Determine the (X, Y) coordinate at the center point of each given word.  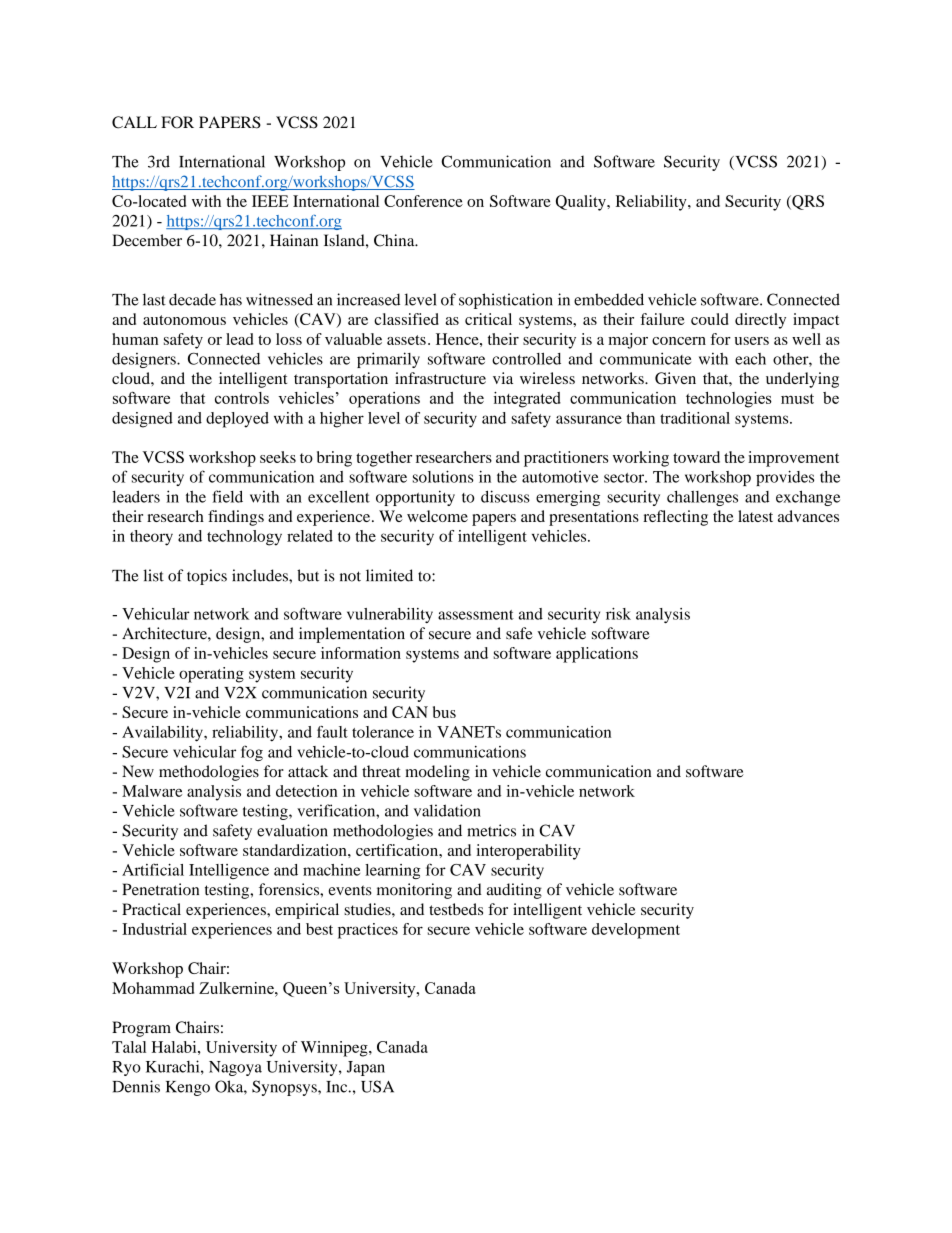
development (636, 931)
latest (755, 516)
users (752, 341)
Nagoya (235, 1068)
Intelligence (229, 871)
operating (211, 675)
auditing (514, 891)
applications (597, 655)
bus (444, 712)
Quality (582, 203)
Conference (423, 201)
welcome (437, 516)
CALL (134, 122)
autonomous (184, 320)
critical (488, 319)
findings (236, 518)
